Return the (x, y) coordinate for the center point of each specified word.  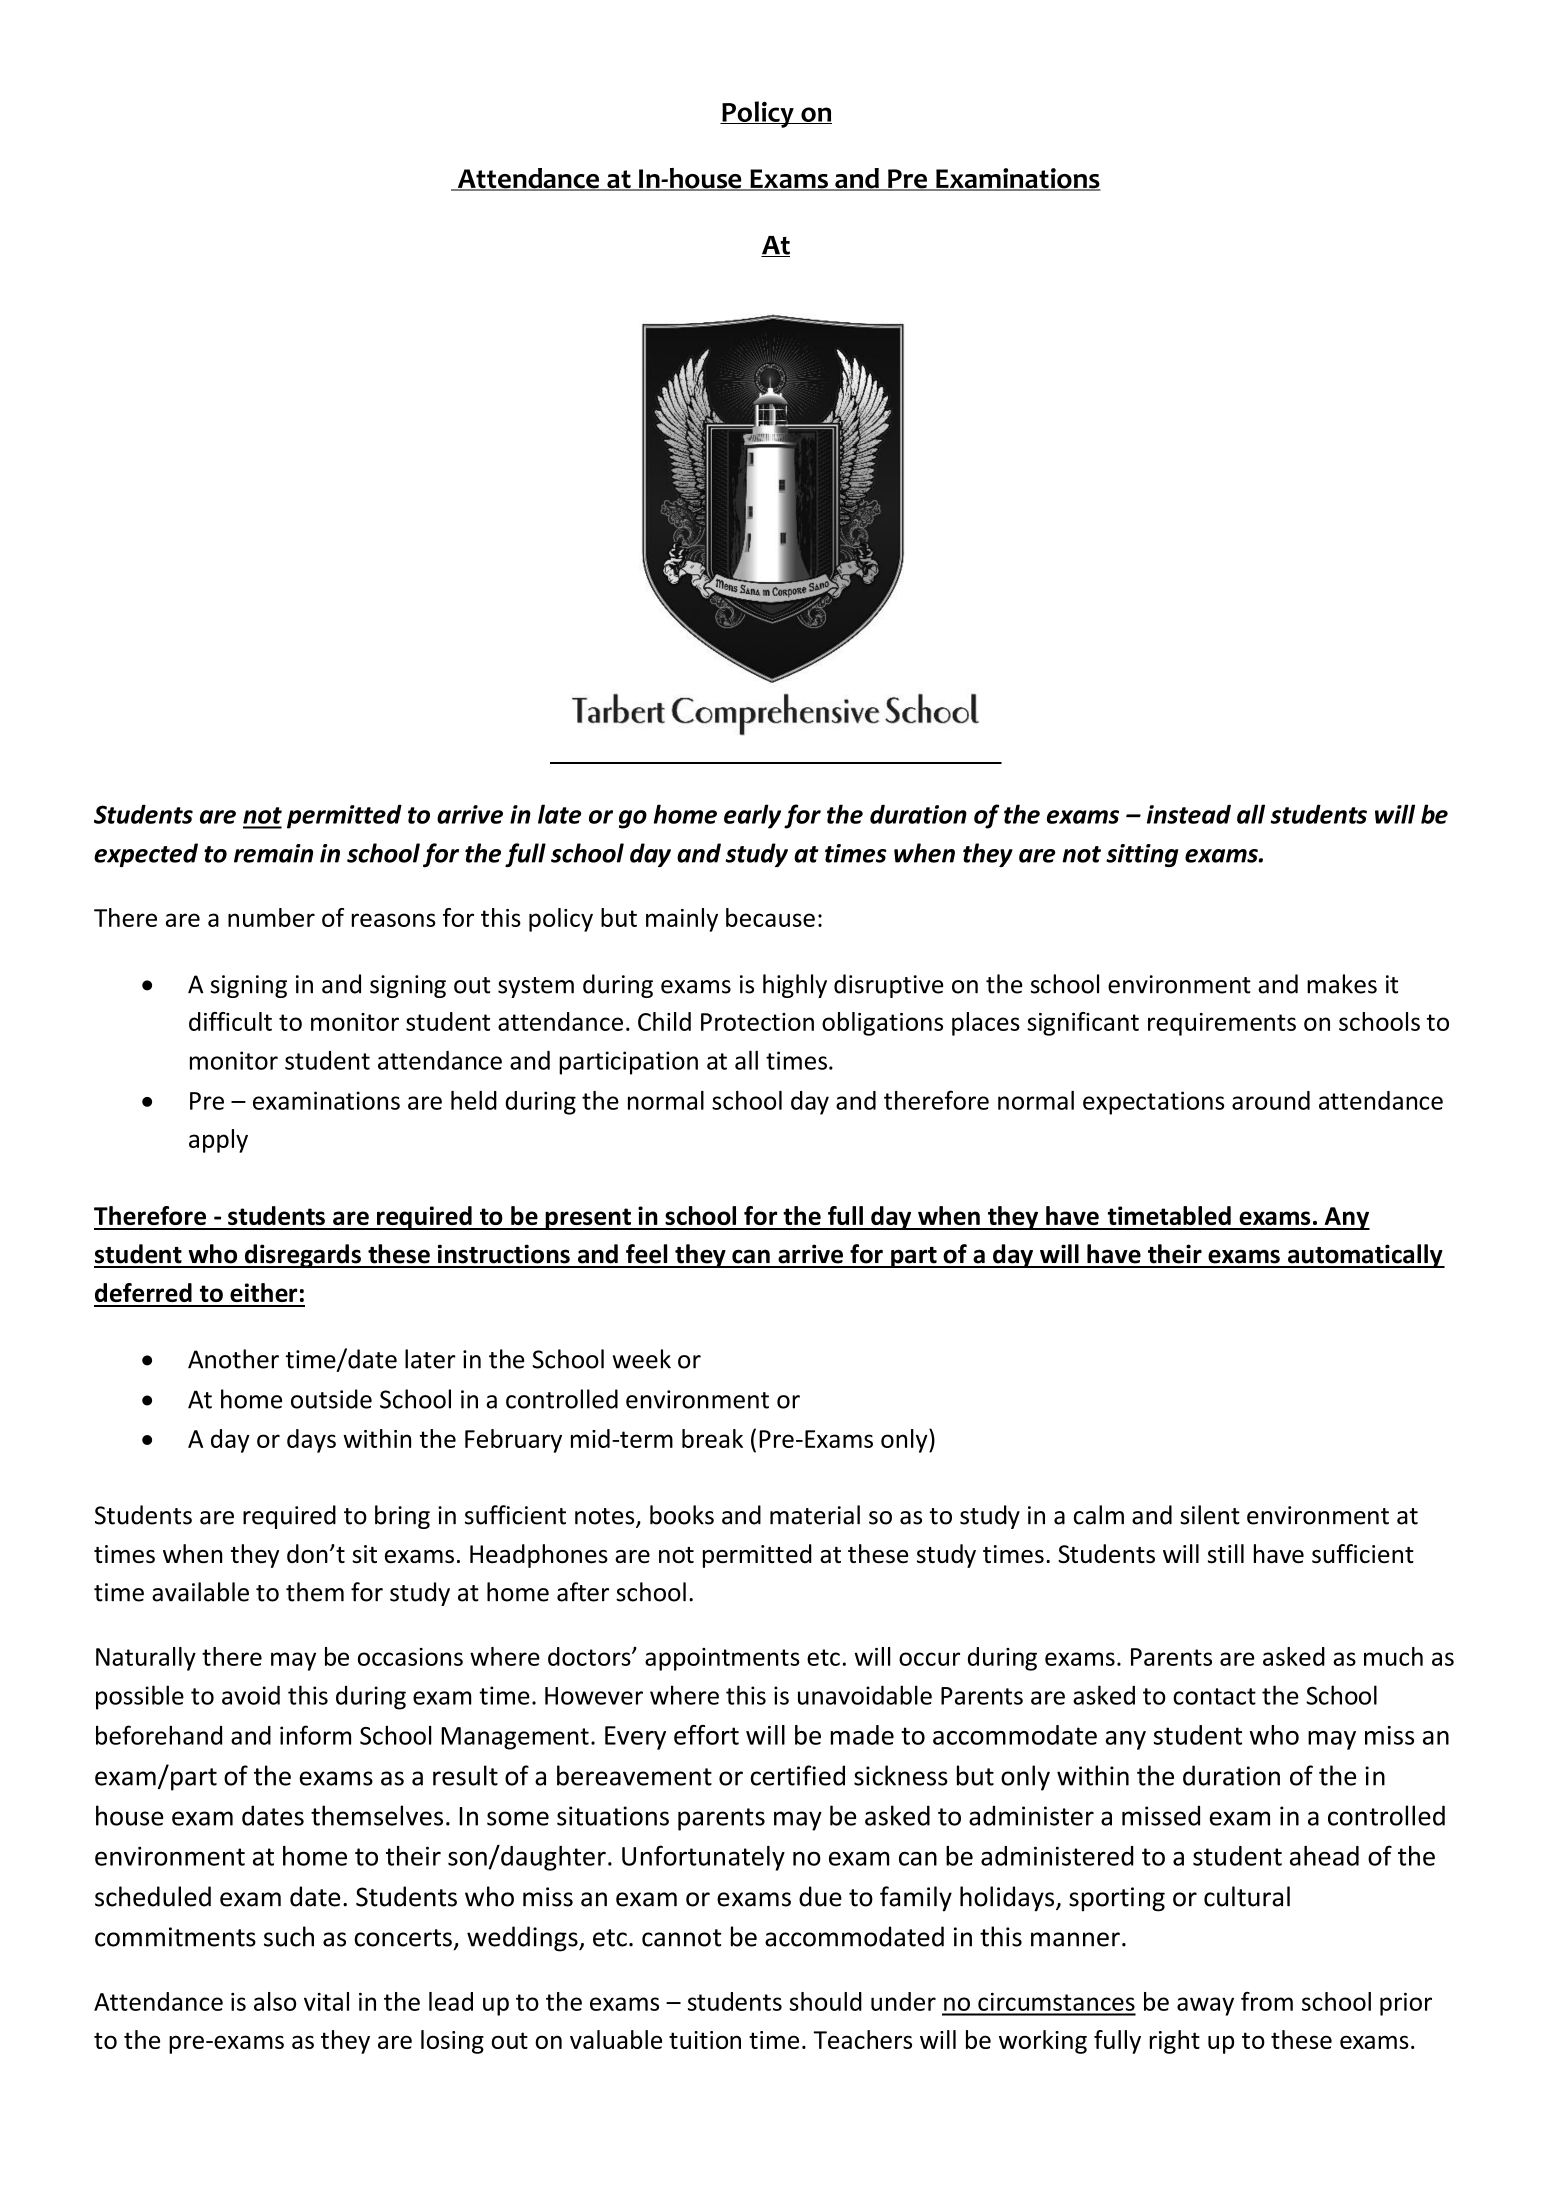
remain (273, 853)
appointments (722, 1659)
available (200, 1592)
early (752, 816)
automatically (1365, 1256)
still (1226, 1553)
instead (1189, 814)
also (275, 2001)
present (588, 1219)
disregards (302, 1256)
